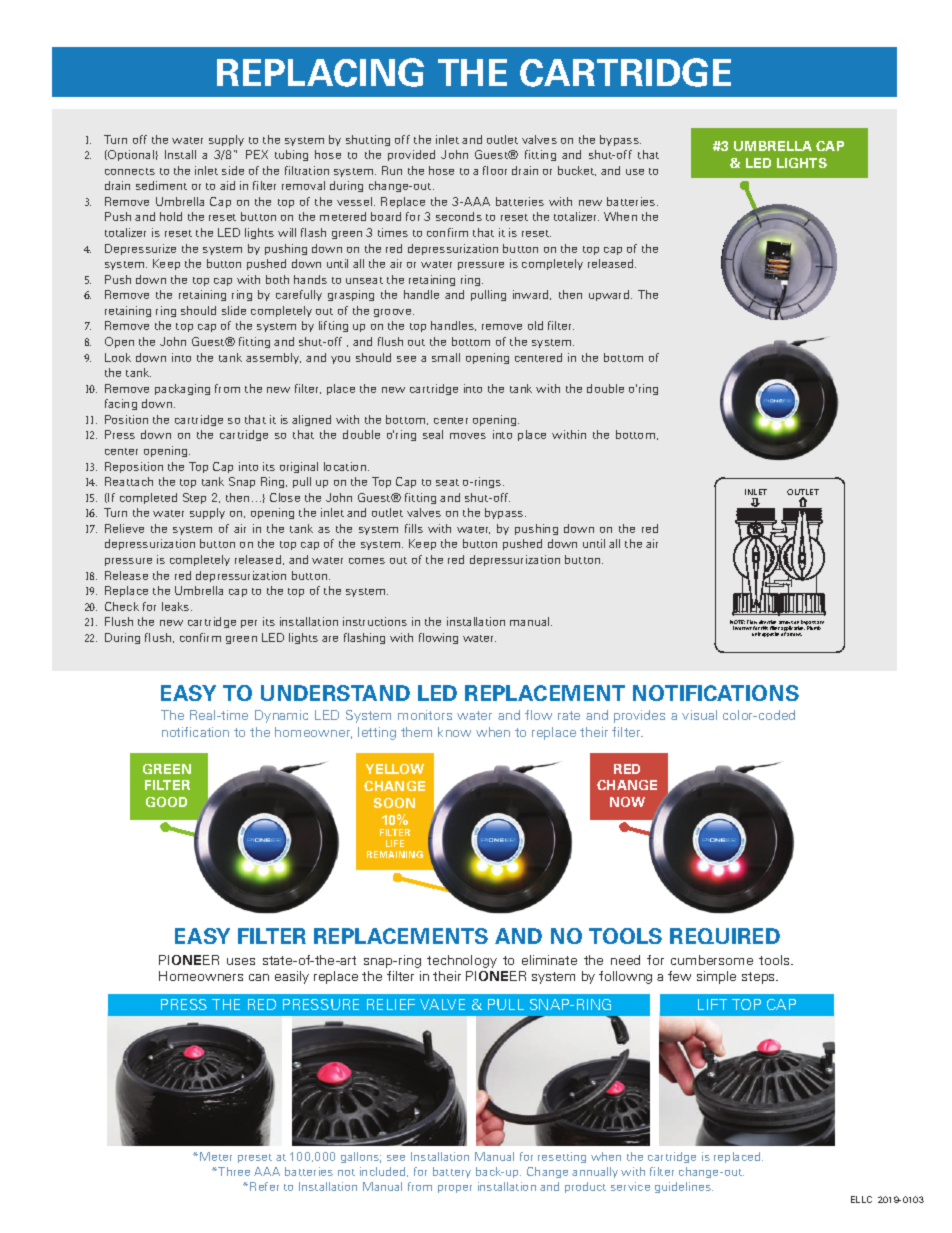 This image has height=1233, width=952. What do you see at coordinates (177, 606) in the image?
I see `leaks` at bounding box center [177, 606].
